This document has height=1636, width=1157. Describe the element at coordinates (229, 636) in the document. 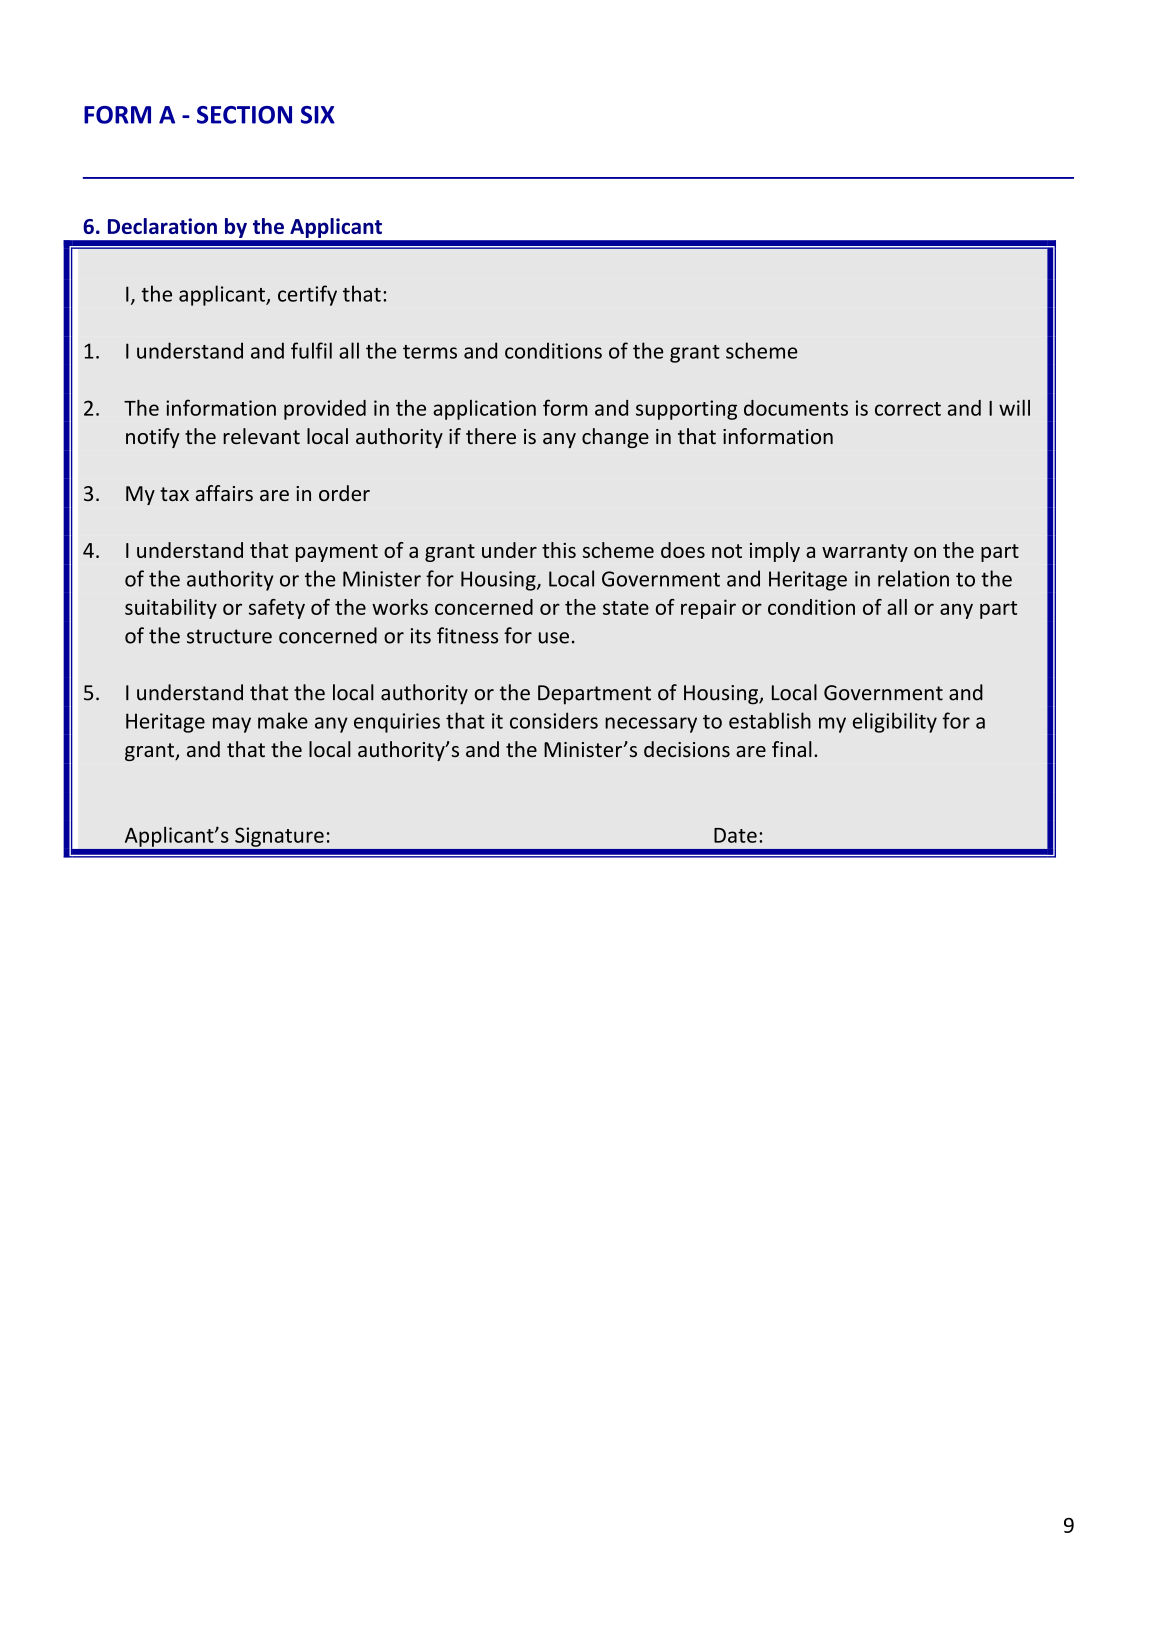

I see `structure` at that location.
